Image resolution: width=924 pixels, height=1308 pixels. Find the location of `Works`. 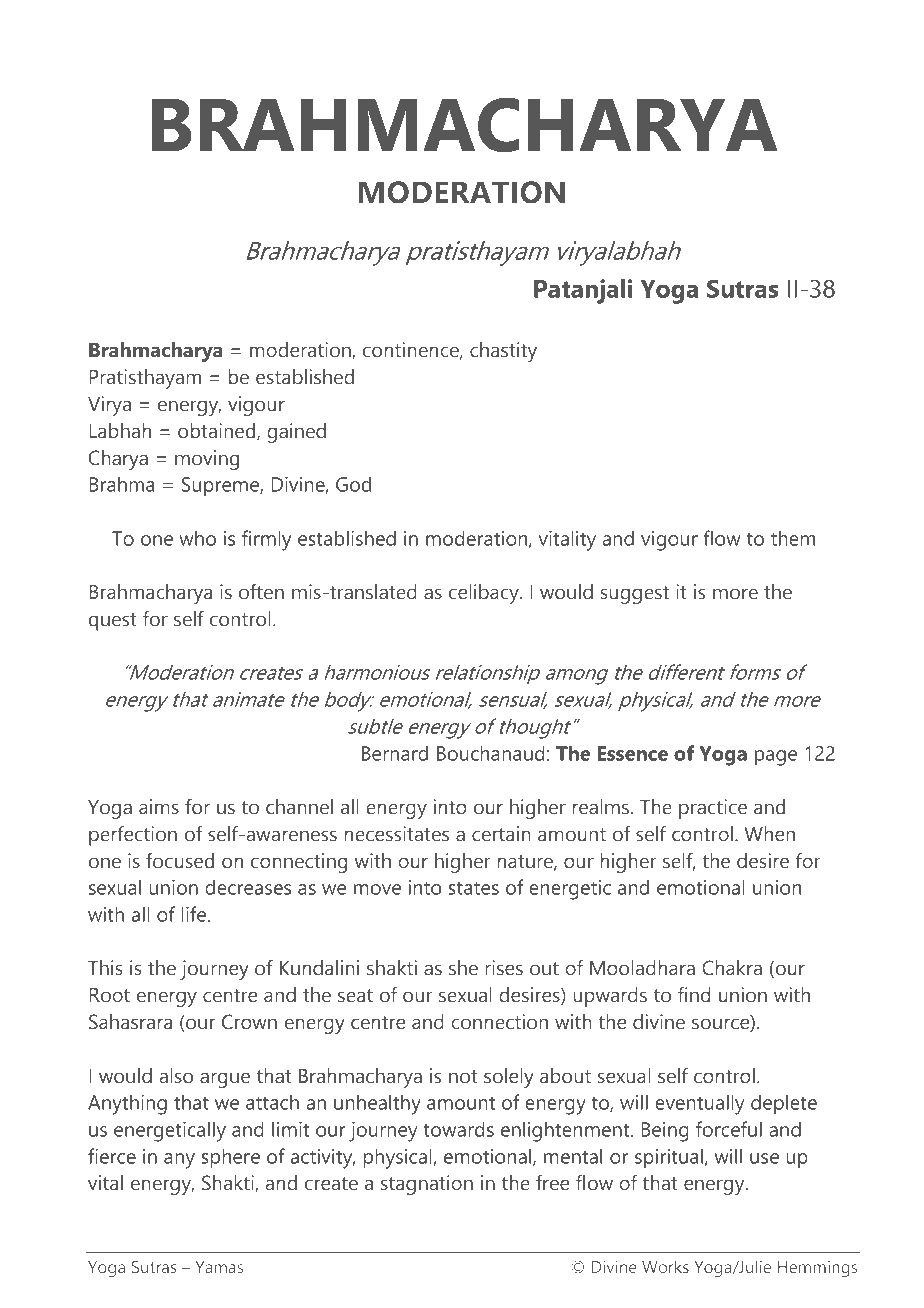

Works is located at coordinates (665, 1266).
